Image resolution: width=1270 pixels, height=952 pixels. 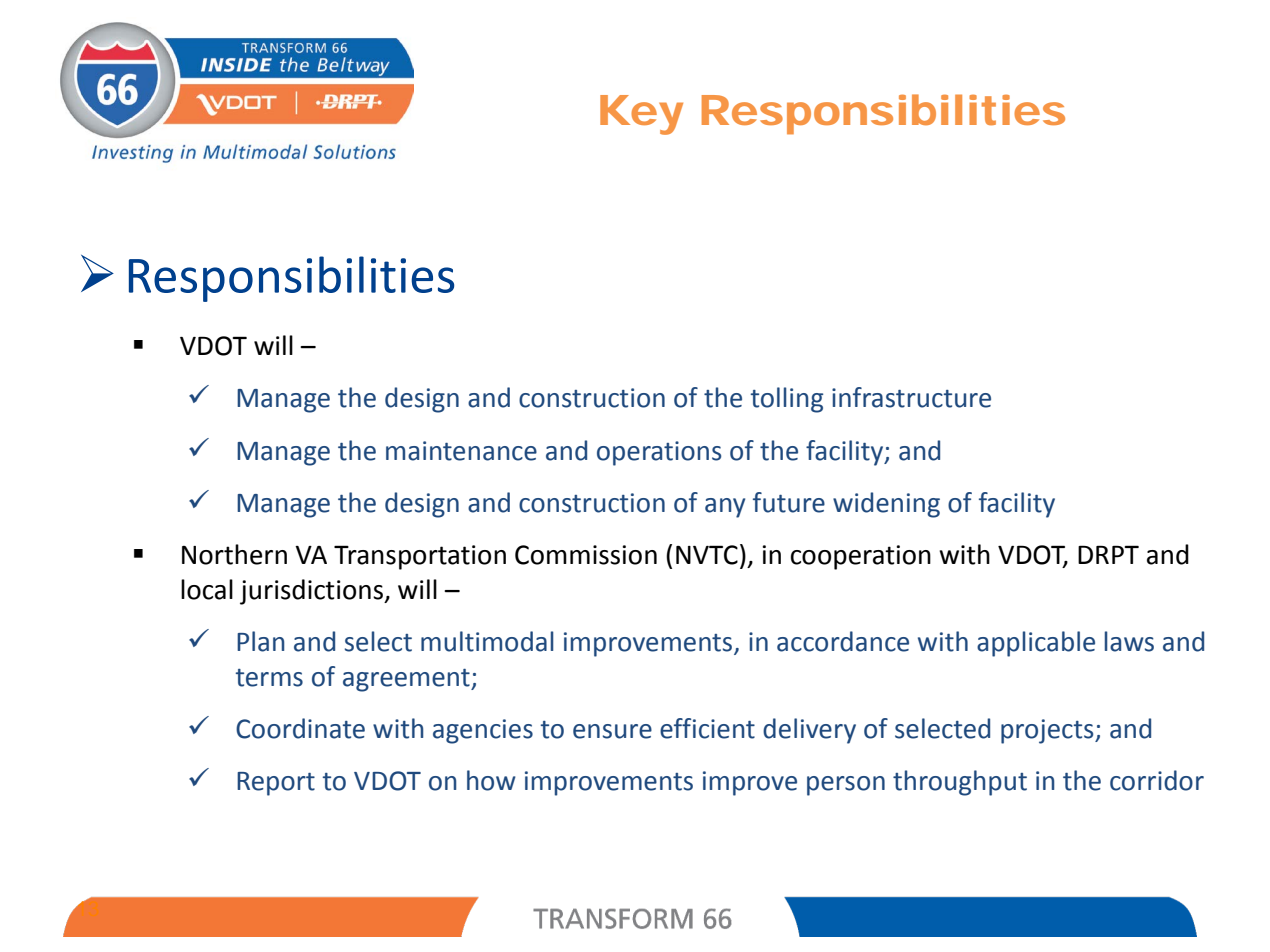 I want to click on maintenance, so click(x=461, y=451).
